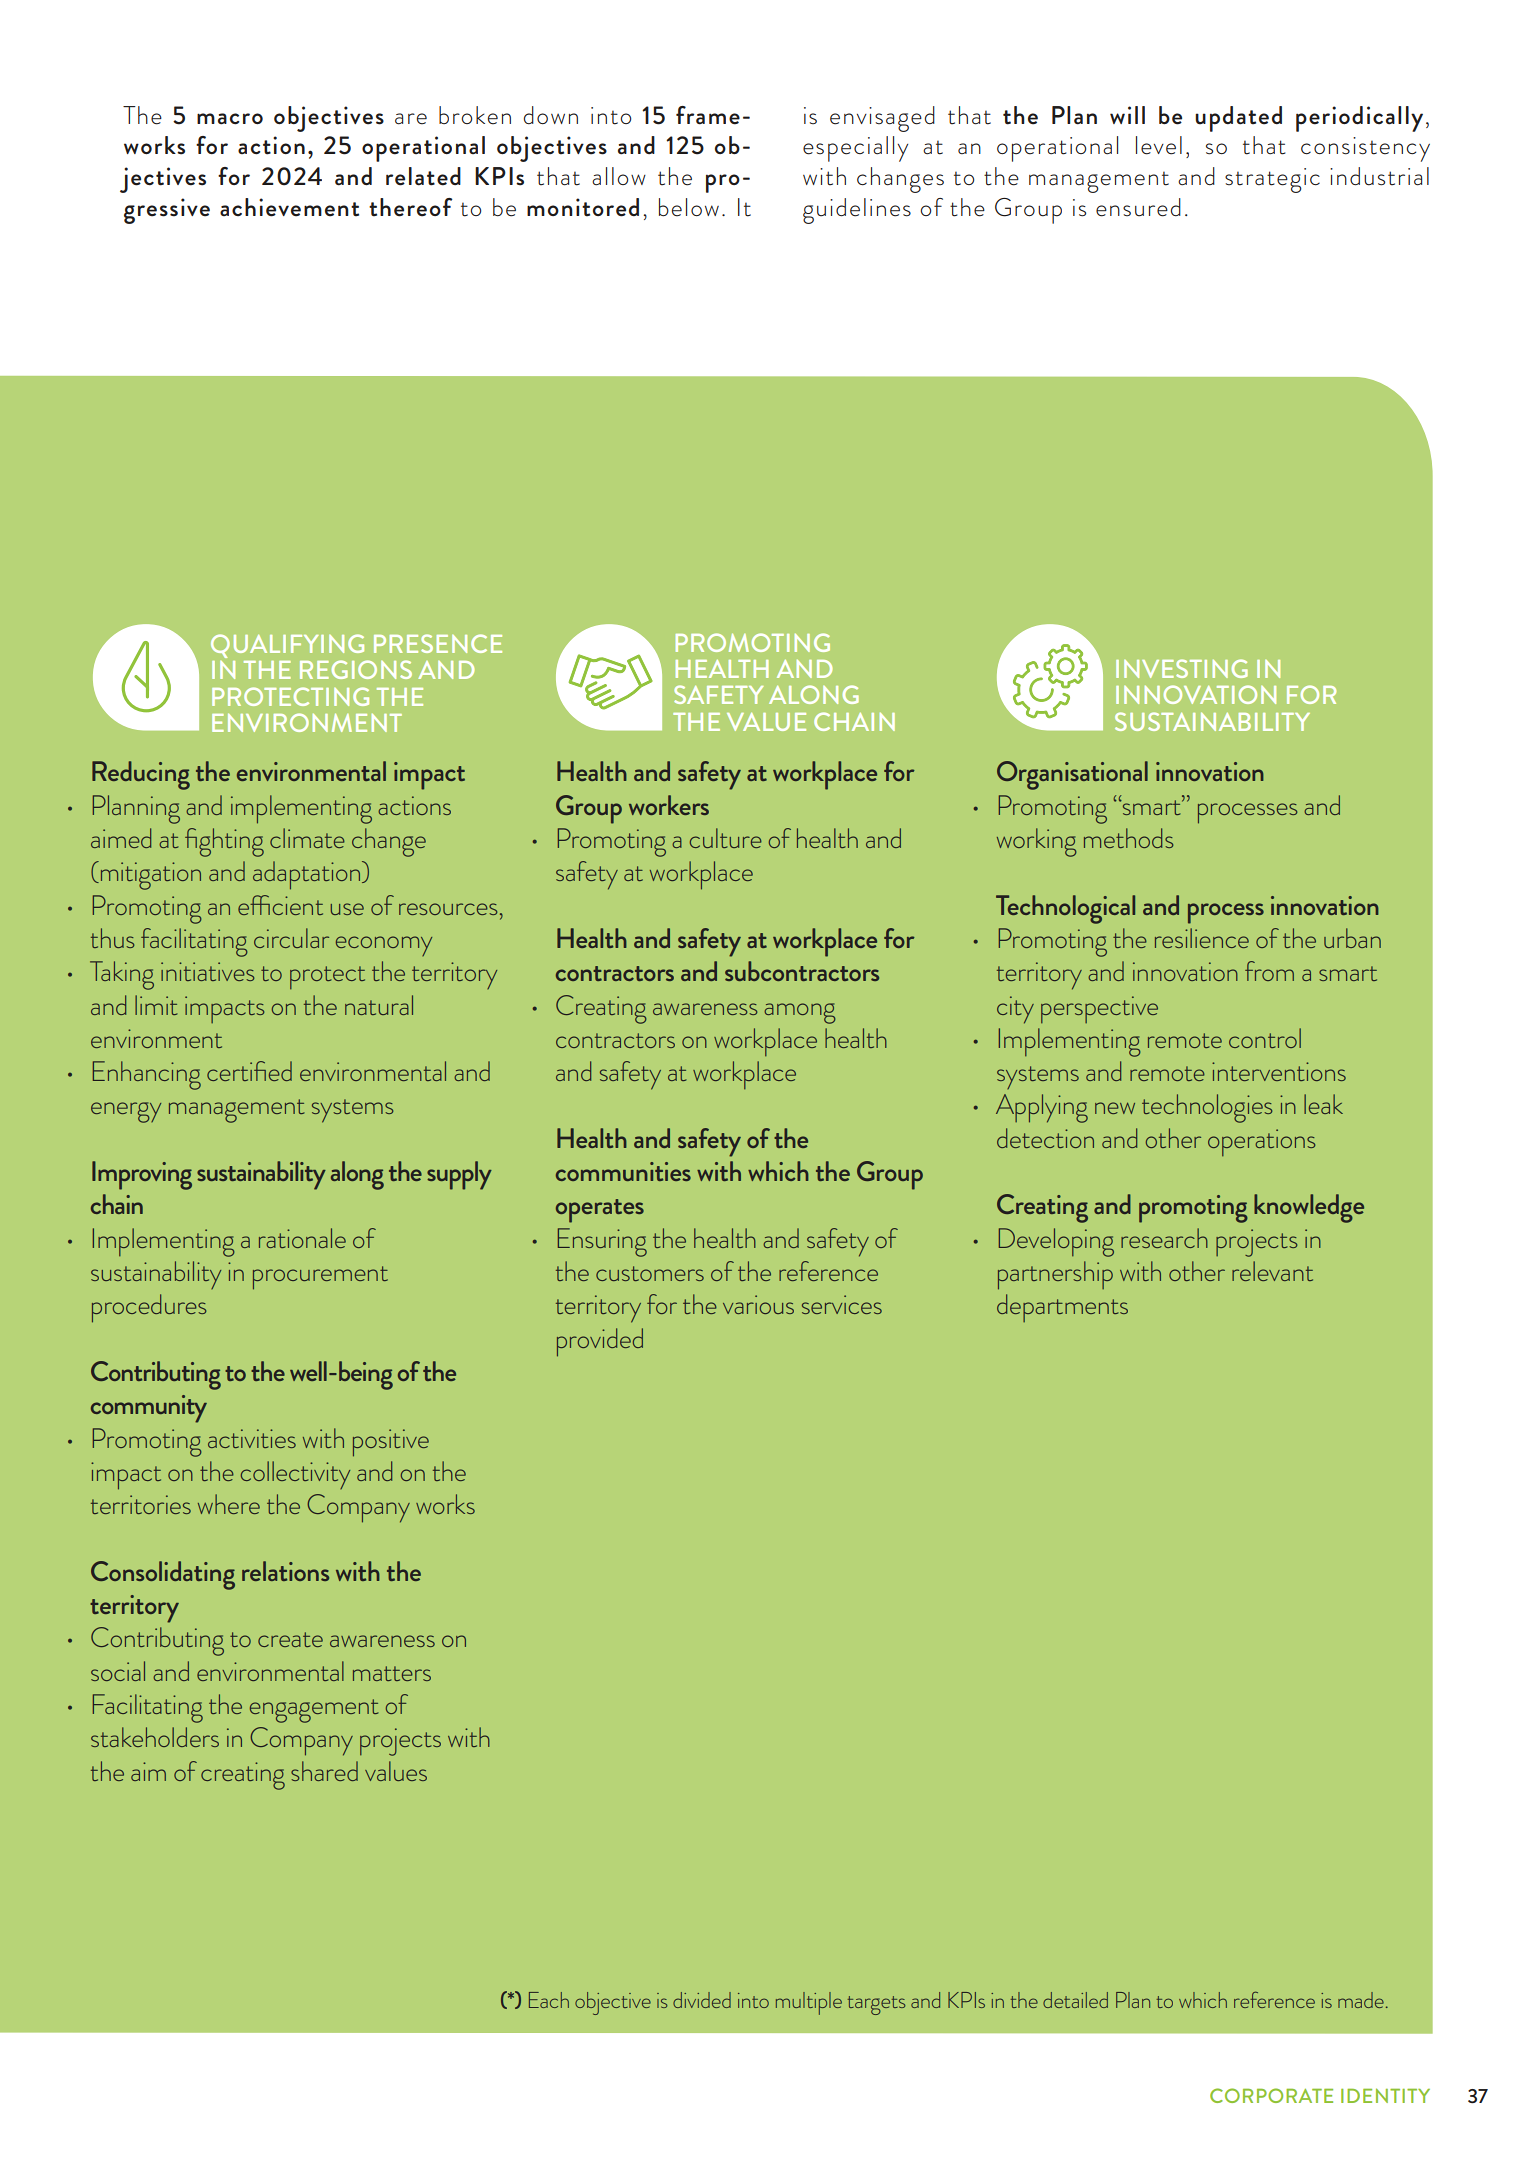 This screenshot has width=1525, height=2158. I want to click on below, so click(689, 207).
